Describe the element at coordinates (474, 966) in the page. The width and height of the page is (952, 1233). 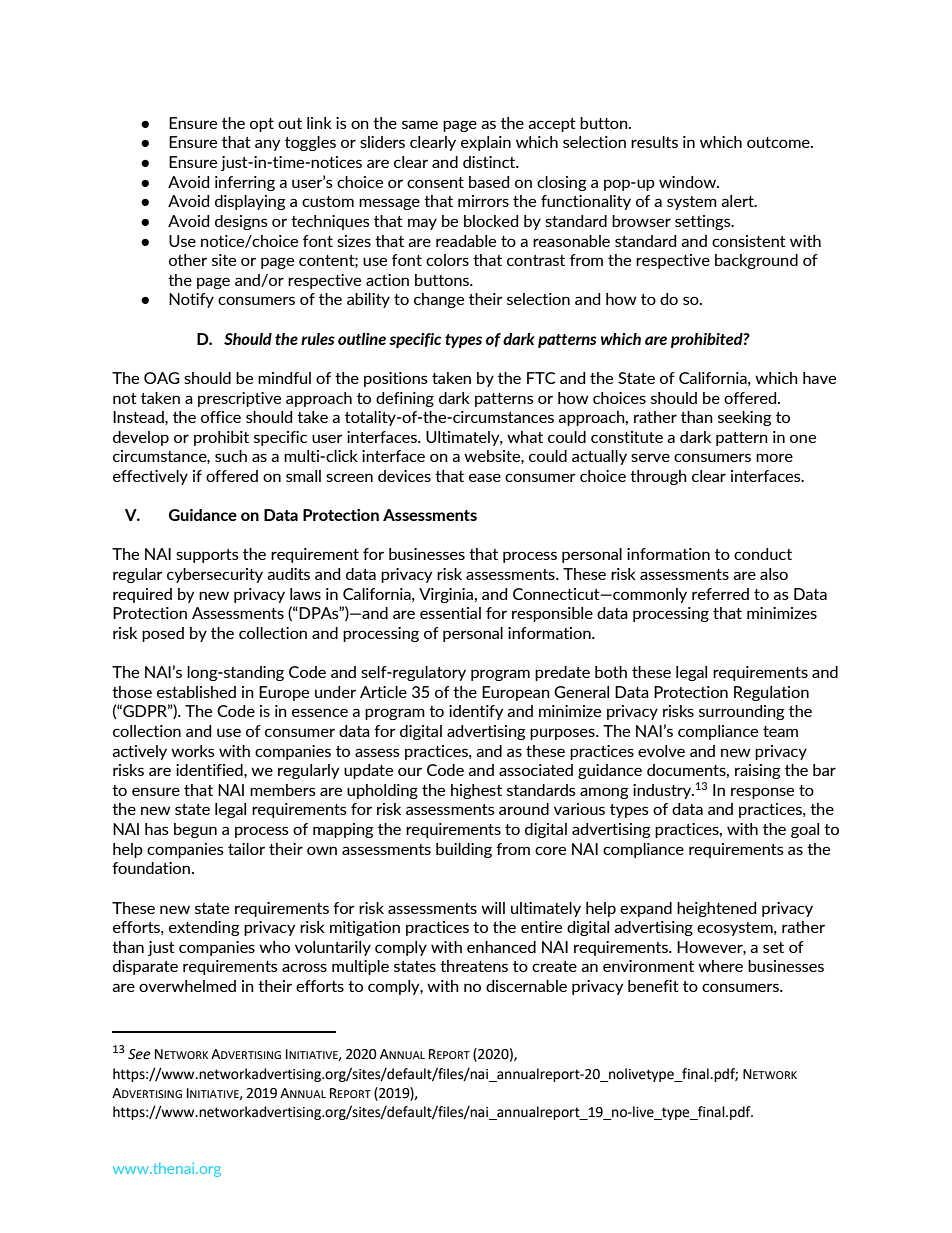
I see `threatens` at that location.
